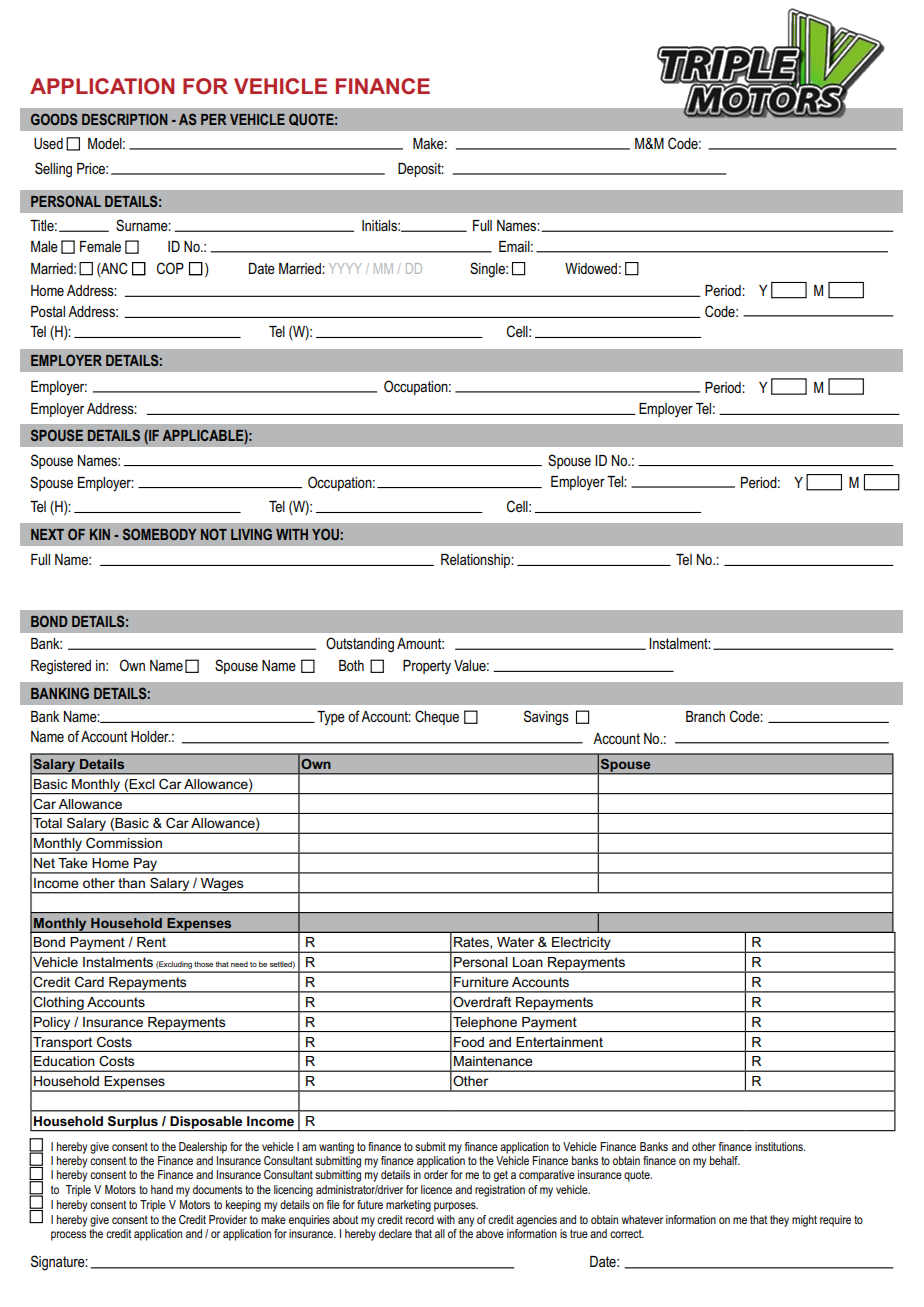 This screenshot has height=1307, width=924. Describe the element at coordinates (345, 268) in the screenshot. I see `YYYY` at that location.
